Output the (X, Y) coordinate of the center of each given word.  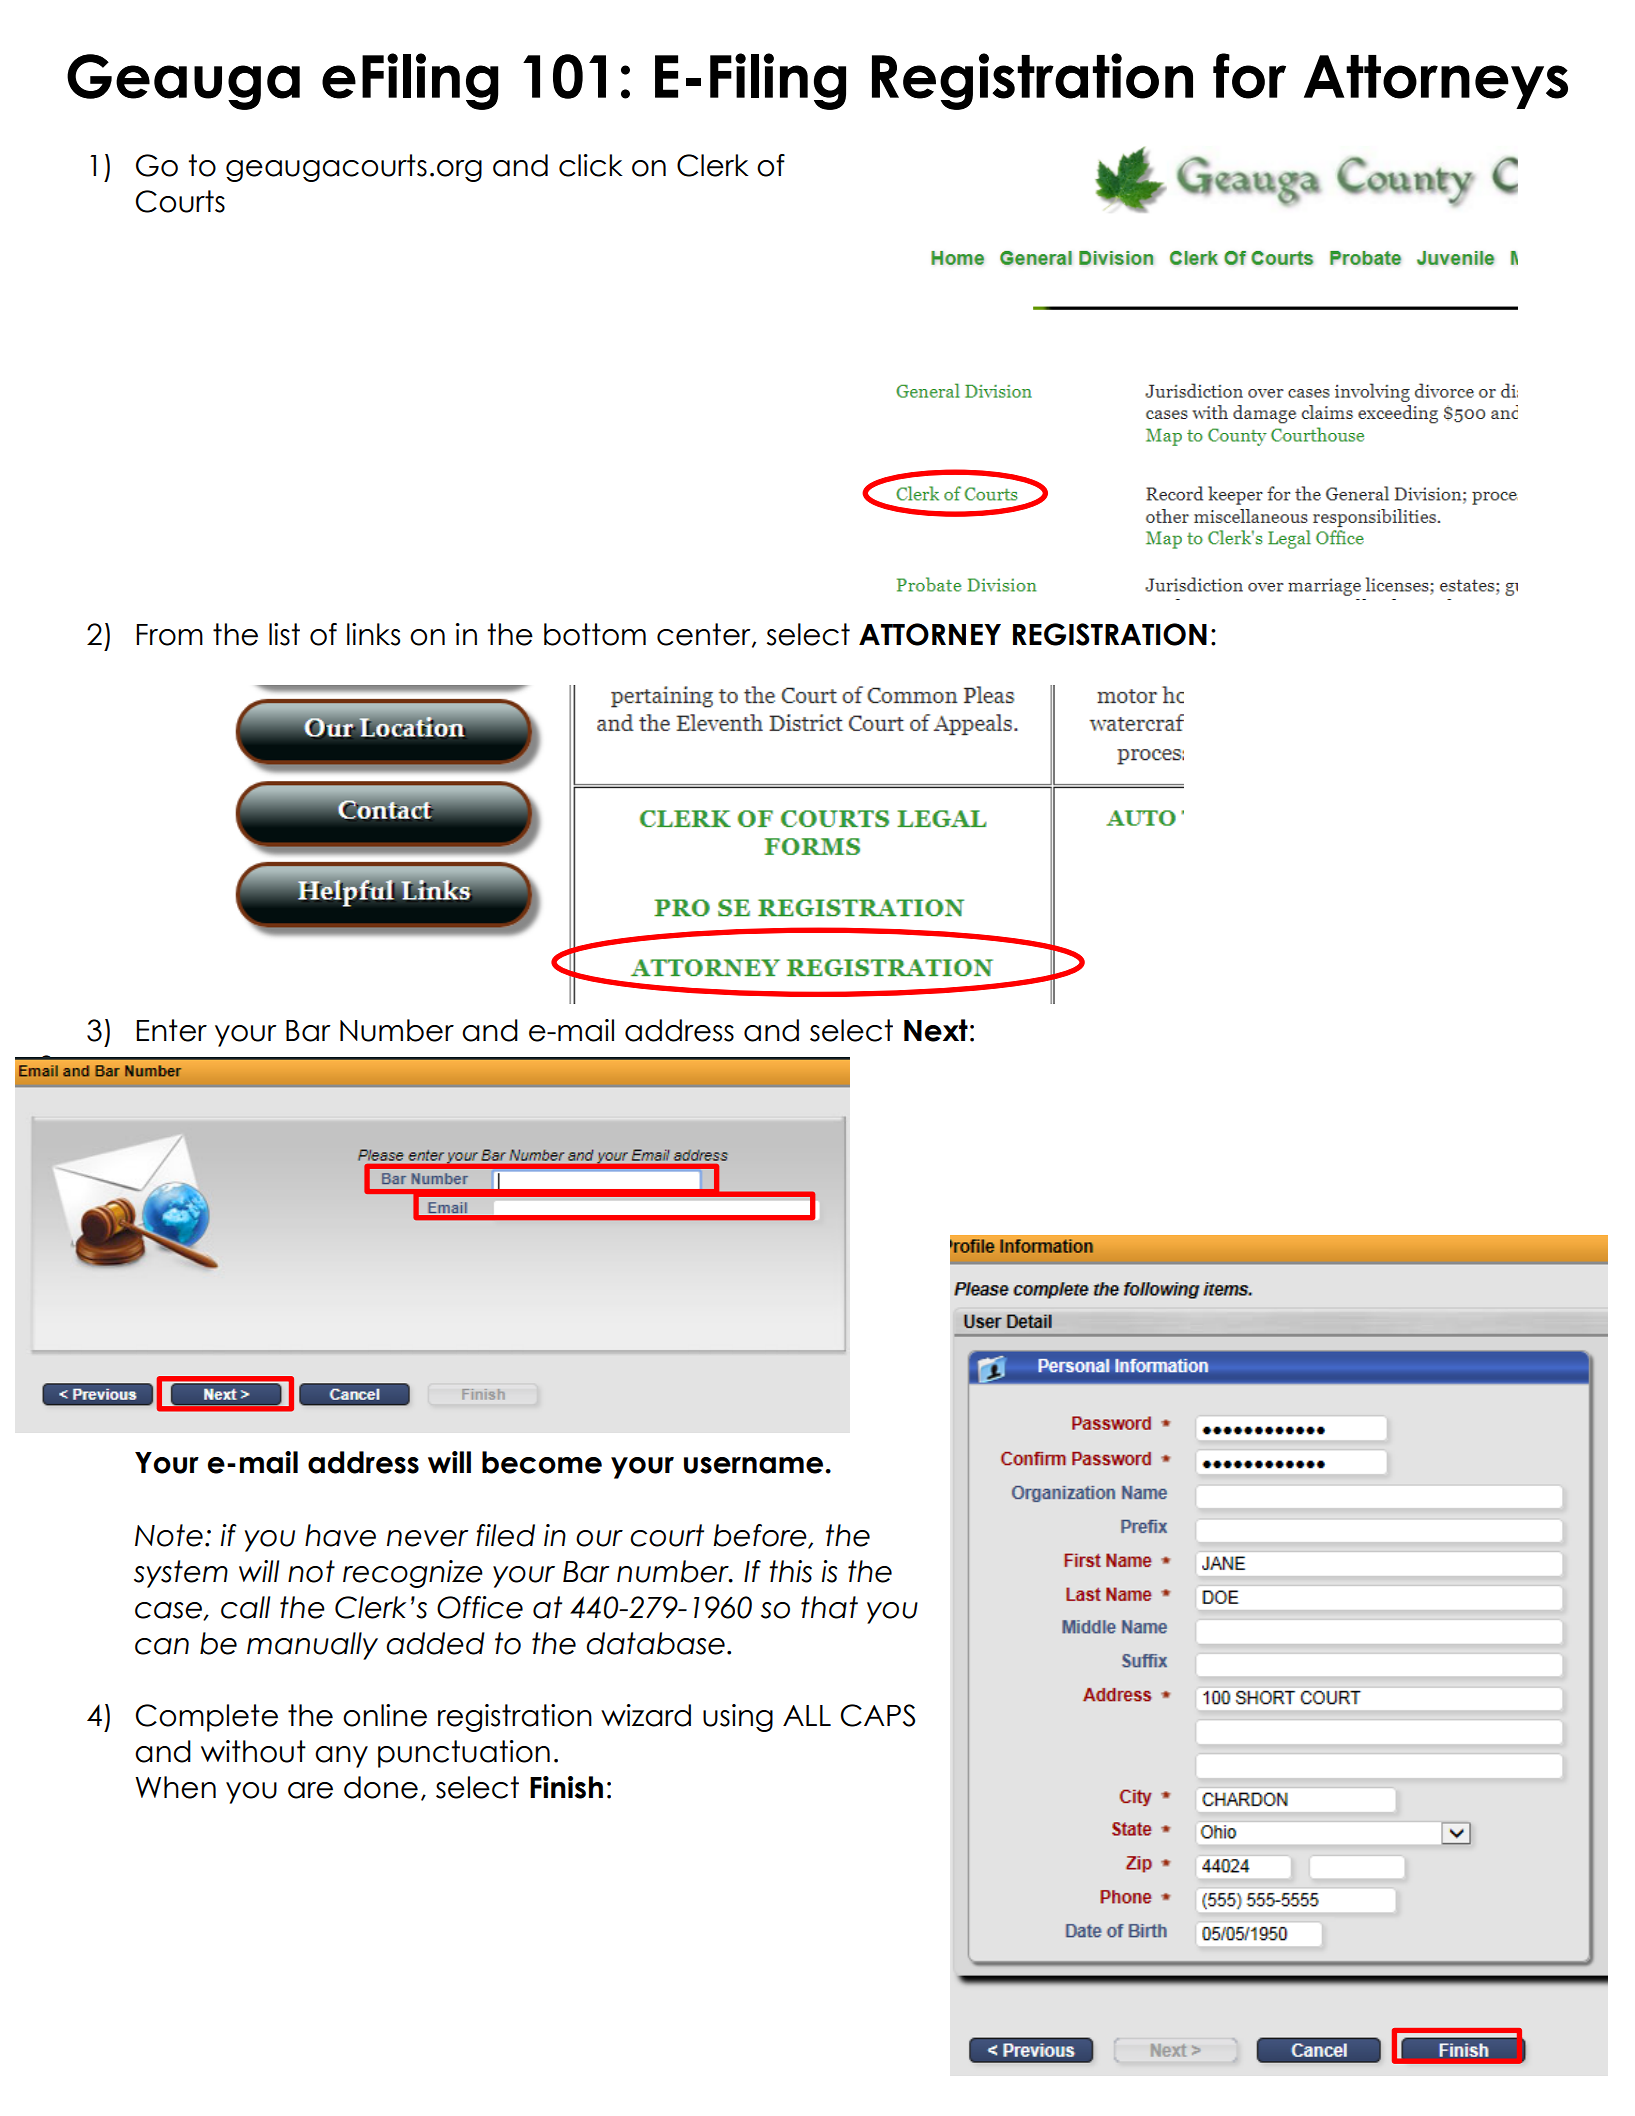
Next (936, 1030)
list (284, 634)
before (761, 1536)
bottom (595, 634)
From (169, 635)
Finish (566, 1787)
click (591, 165)
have (340, 1535)
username (755, 1465)
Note (169, 1535)
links (373, 634)
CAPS (878, 1715)
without (253, 1751)
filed (505, 1535)
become (542, 1462)
